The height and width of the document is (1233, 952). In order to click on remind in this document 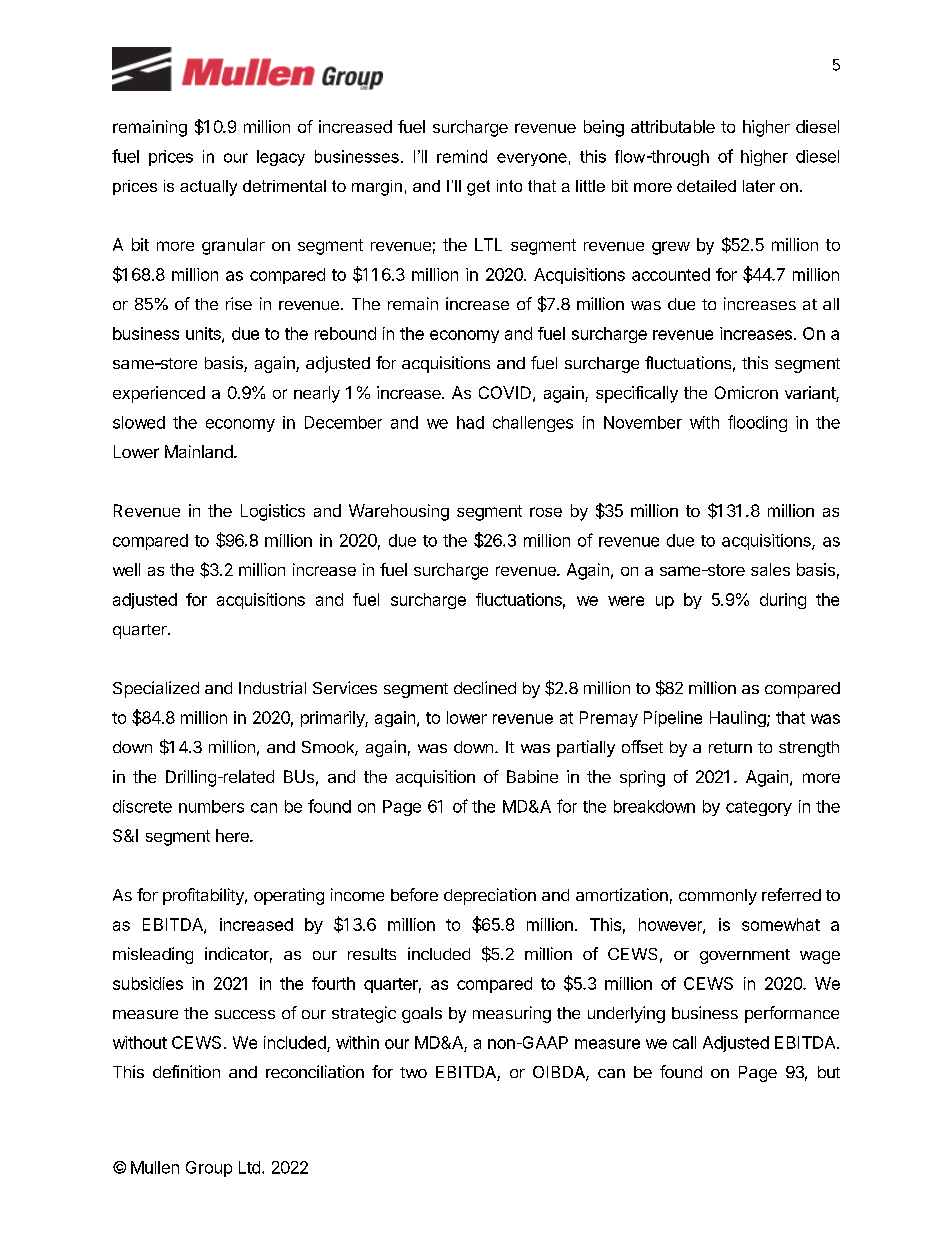, I will do `click(462, 156)`.
